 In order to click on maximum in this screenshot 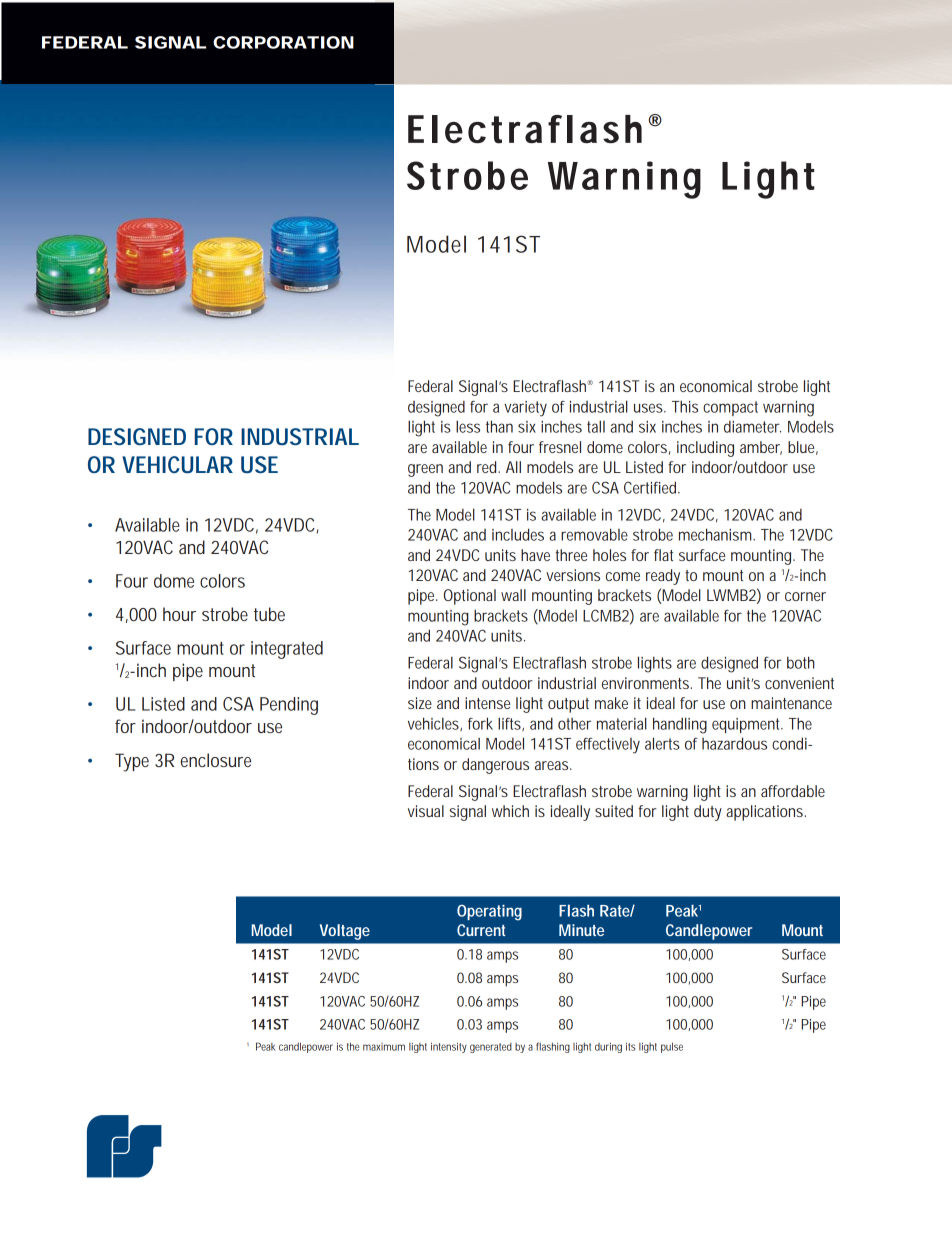, I will do `click(384, 1047)`.
